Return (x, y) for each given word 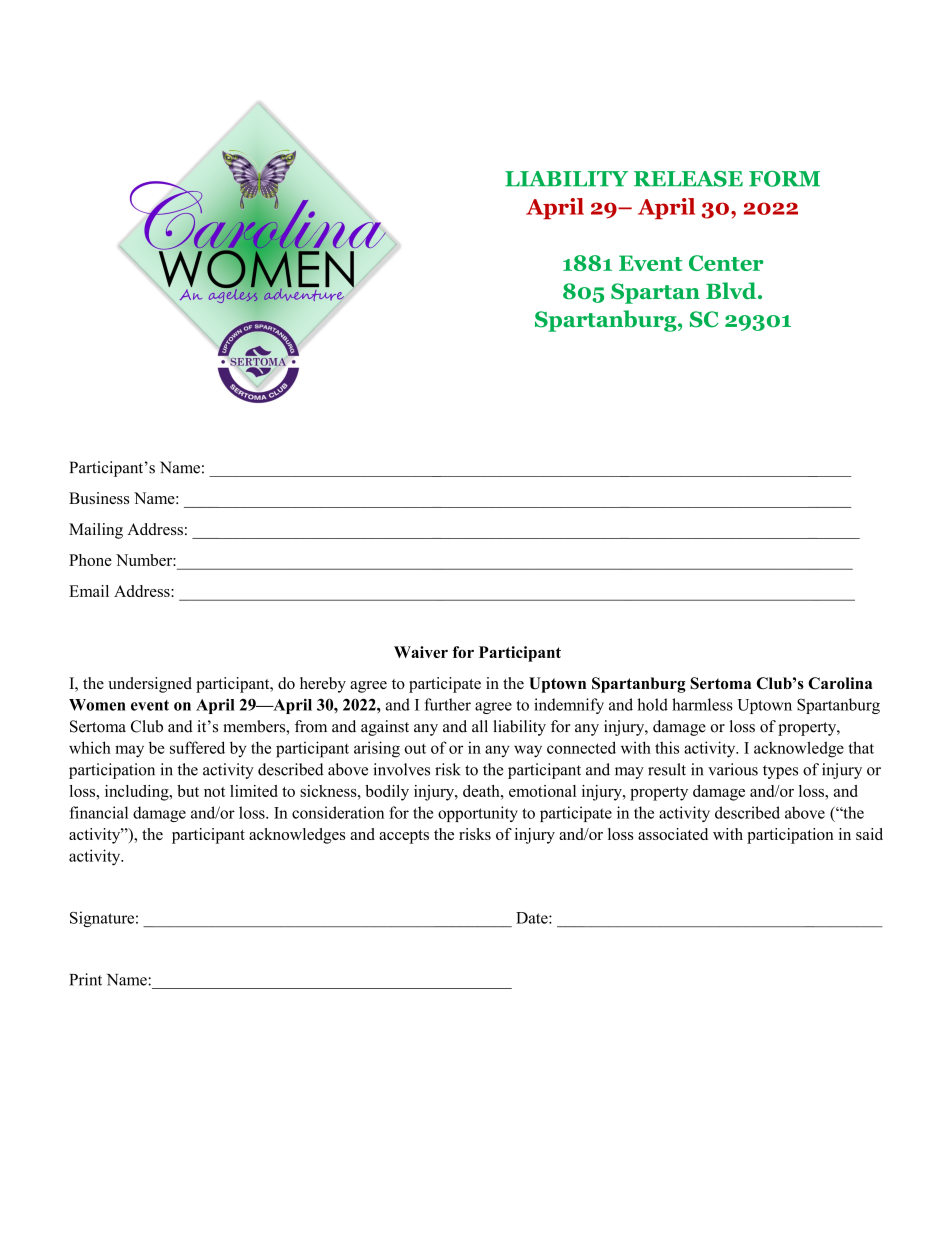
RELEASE (688, 179)
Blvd (732, 290)
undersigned (150, 685)
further (448, 704)
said (869, 834)
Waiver (421, 652)
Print (85, 979)
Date (533, 918)
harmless (702, 704)
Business (99, 498)
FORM (784, 179)
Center (726, 263)
